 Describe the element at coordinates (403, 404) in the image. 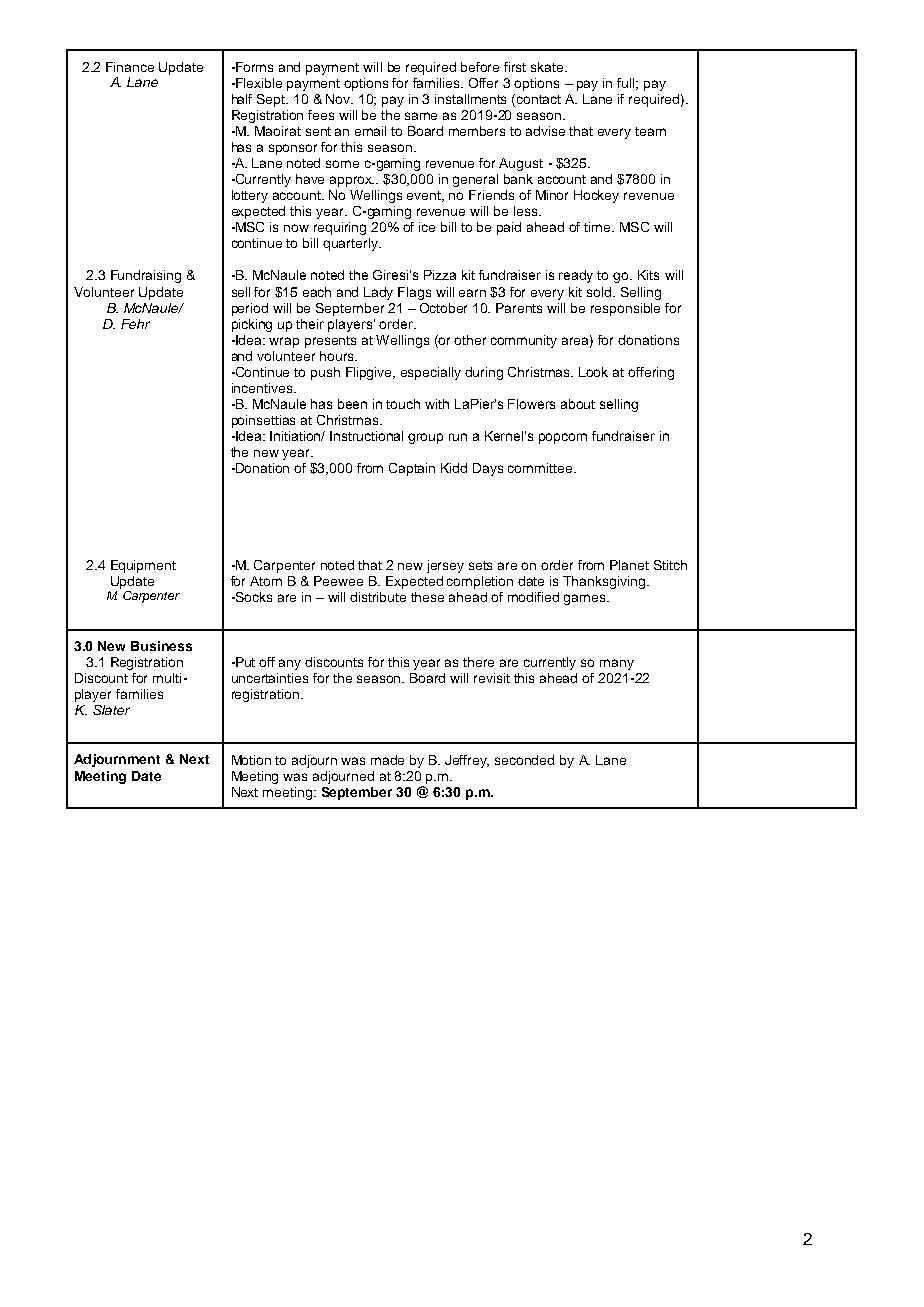

I see `touch` at that location.
